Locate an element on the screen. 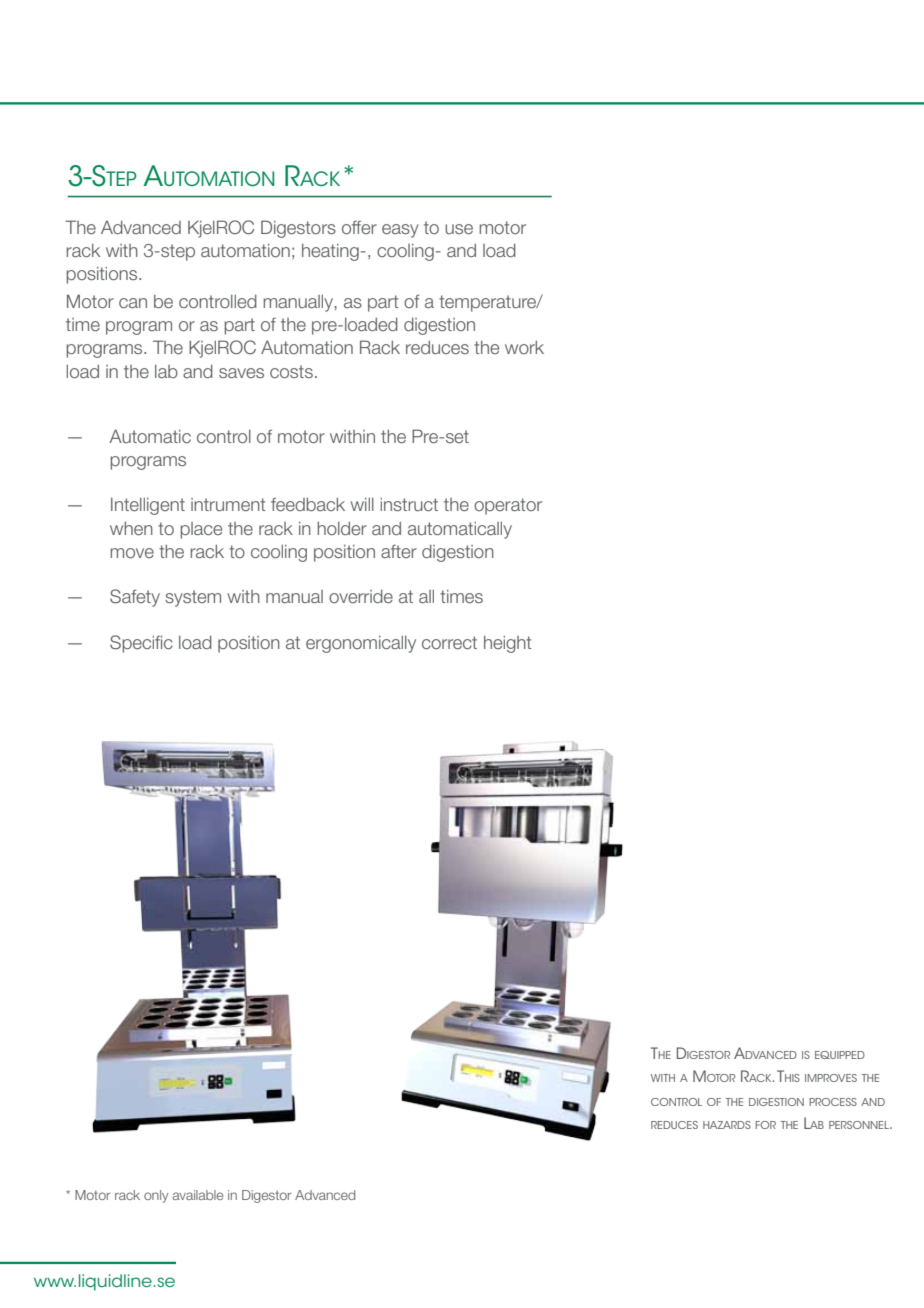 This screenshot has height=1308, width=924. correct is located at coordinates (449, 642).
